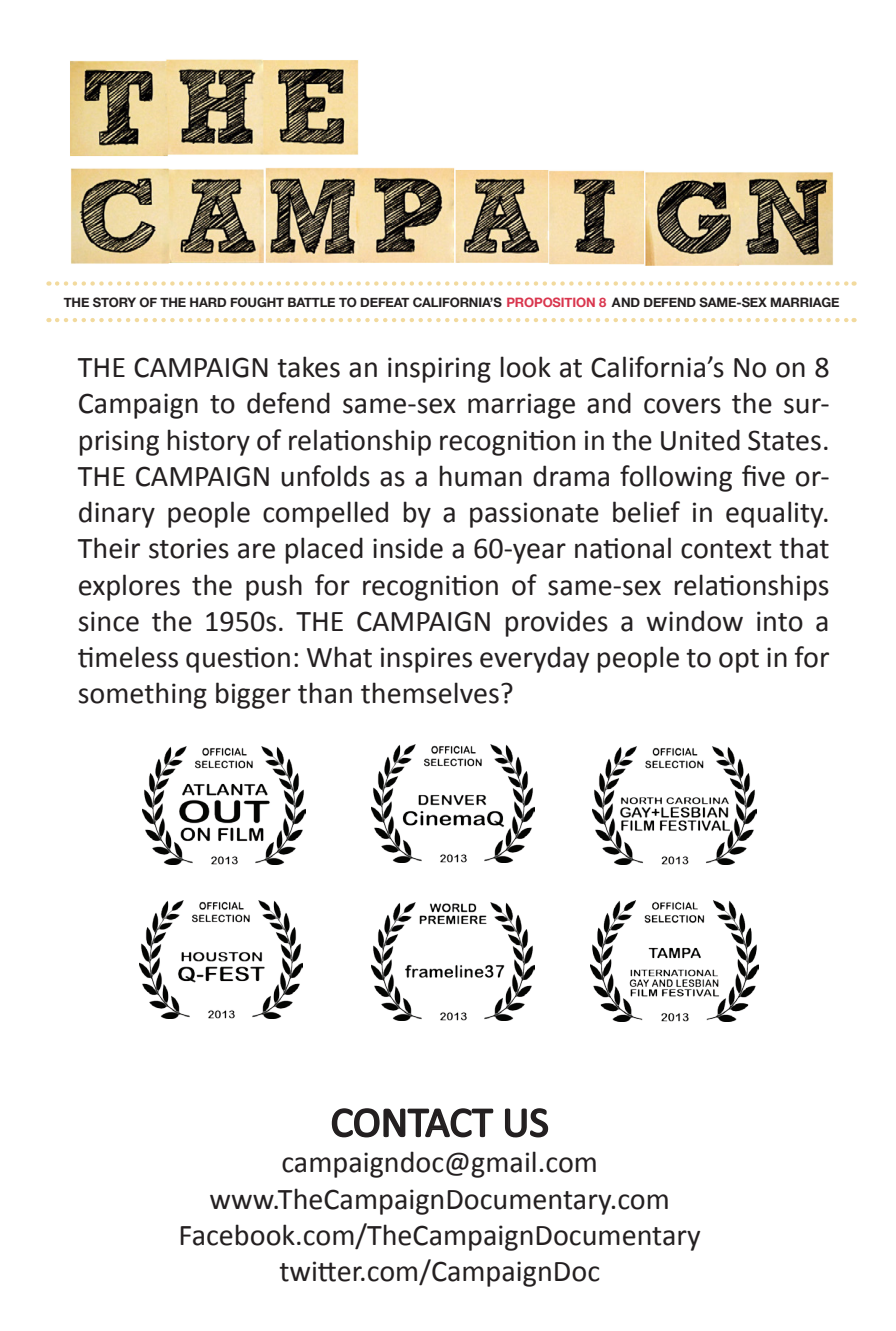 The height and width of the screenshot is (1331, 896). Describe the element at coordinates (413, 1123) in the screenshot. I see `CONTACT` at that location.
